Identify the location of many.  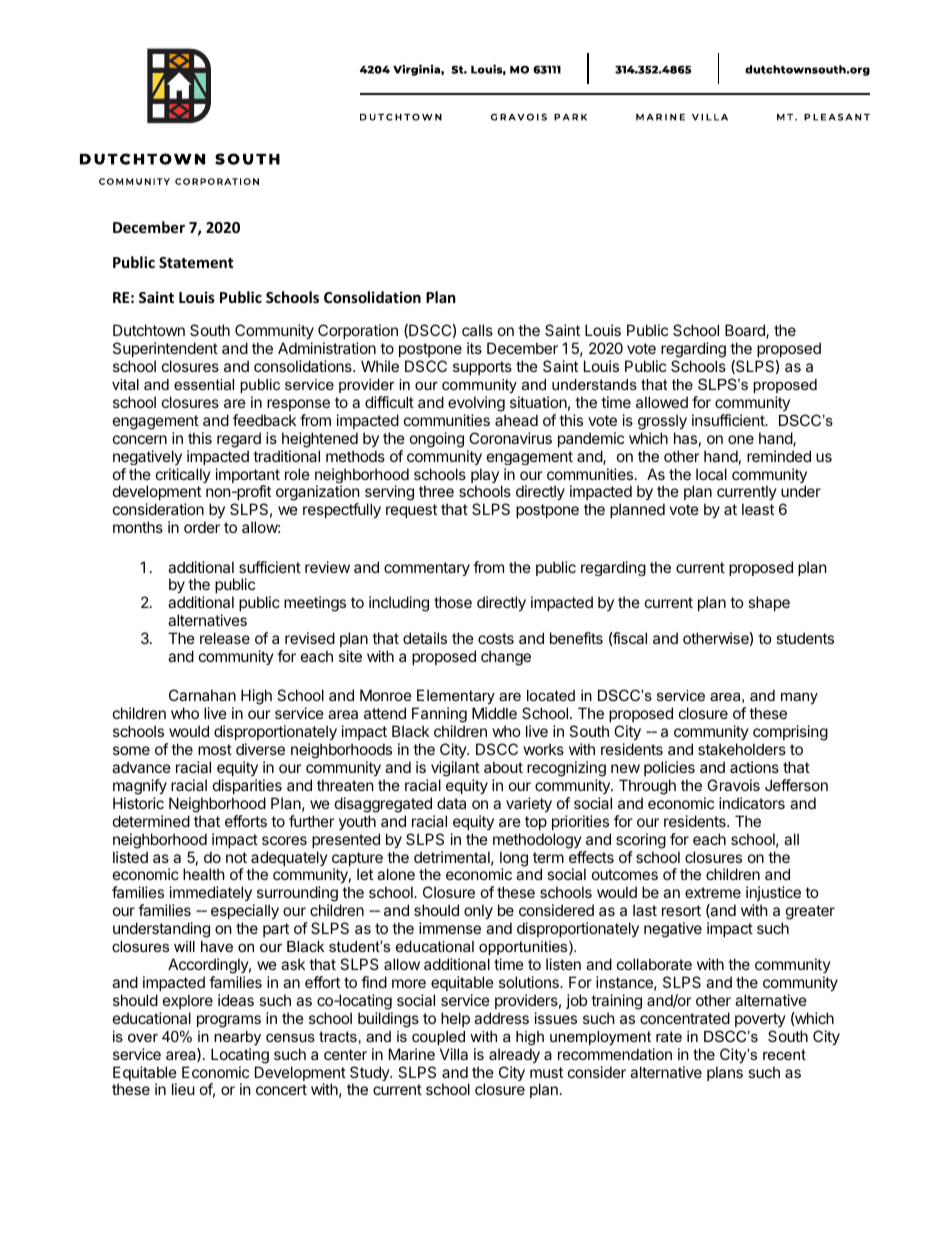
(799, 698).
